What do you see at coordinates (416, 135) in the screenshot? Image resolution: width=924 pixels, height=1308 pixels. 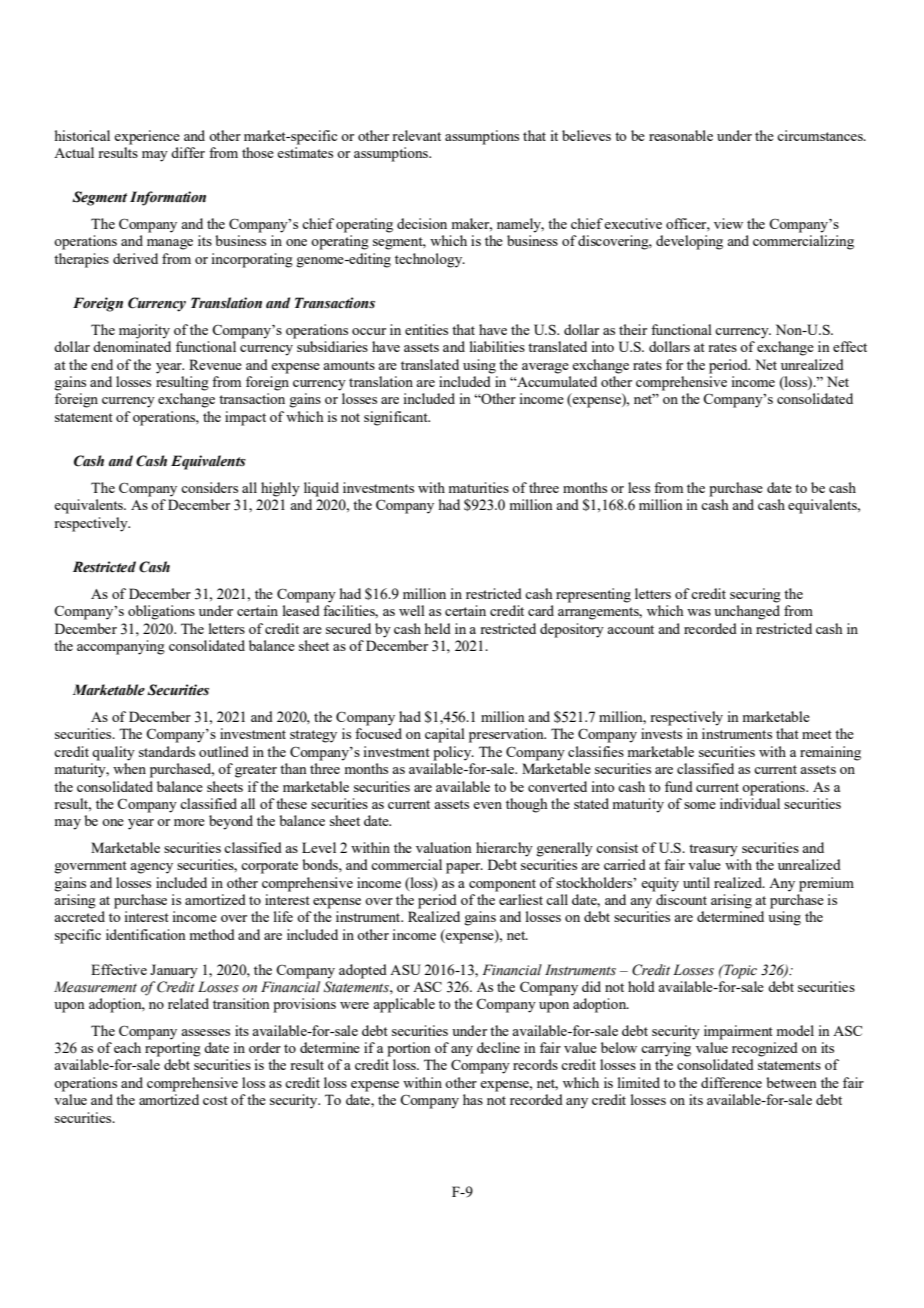 I see `relevant` at bounding box center [416, 135].
